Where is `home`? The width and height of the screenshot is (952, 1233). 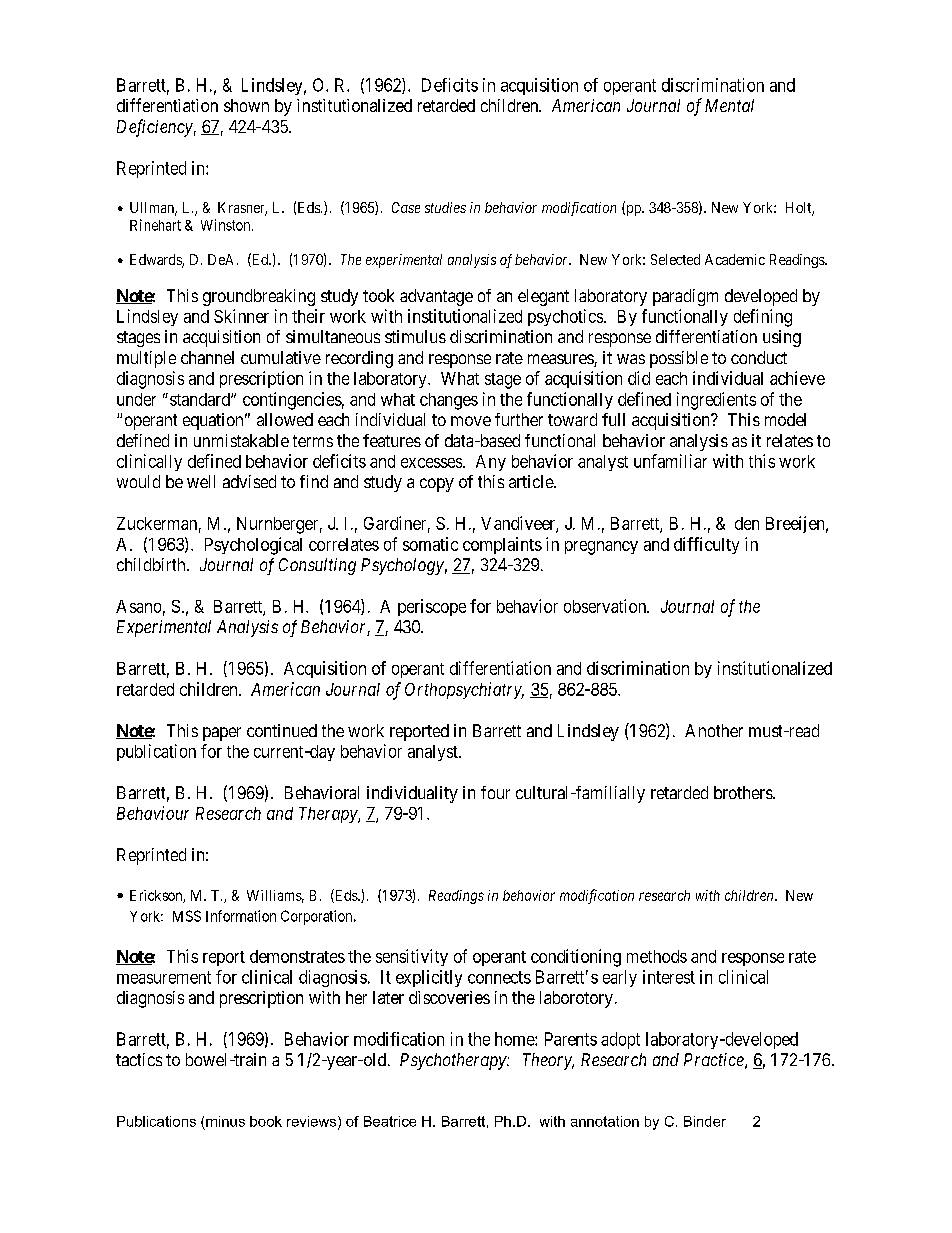 home is located at coordinates (515, 1039).
